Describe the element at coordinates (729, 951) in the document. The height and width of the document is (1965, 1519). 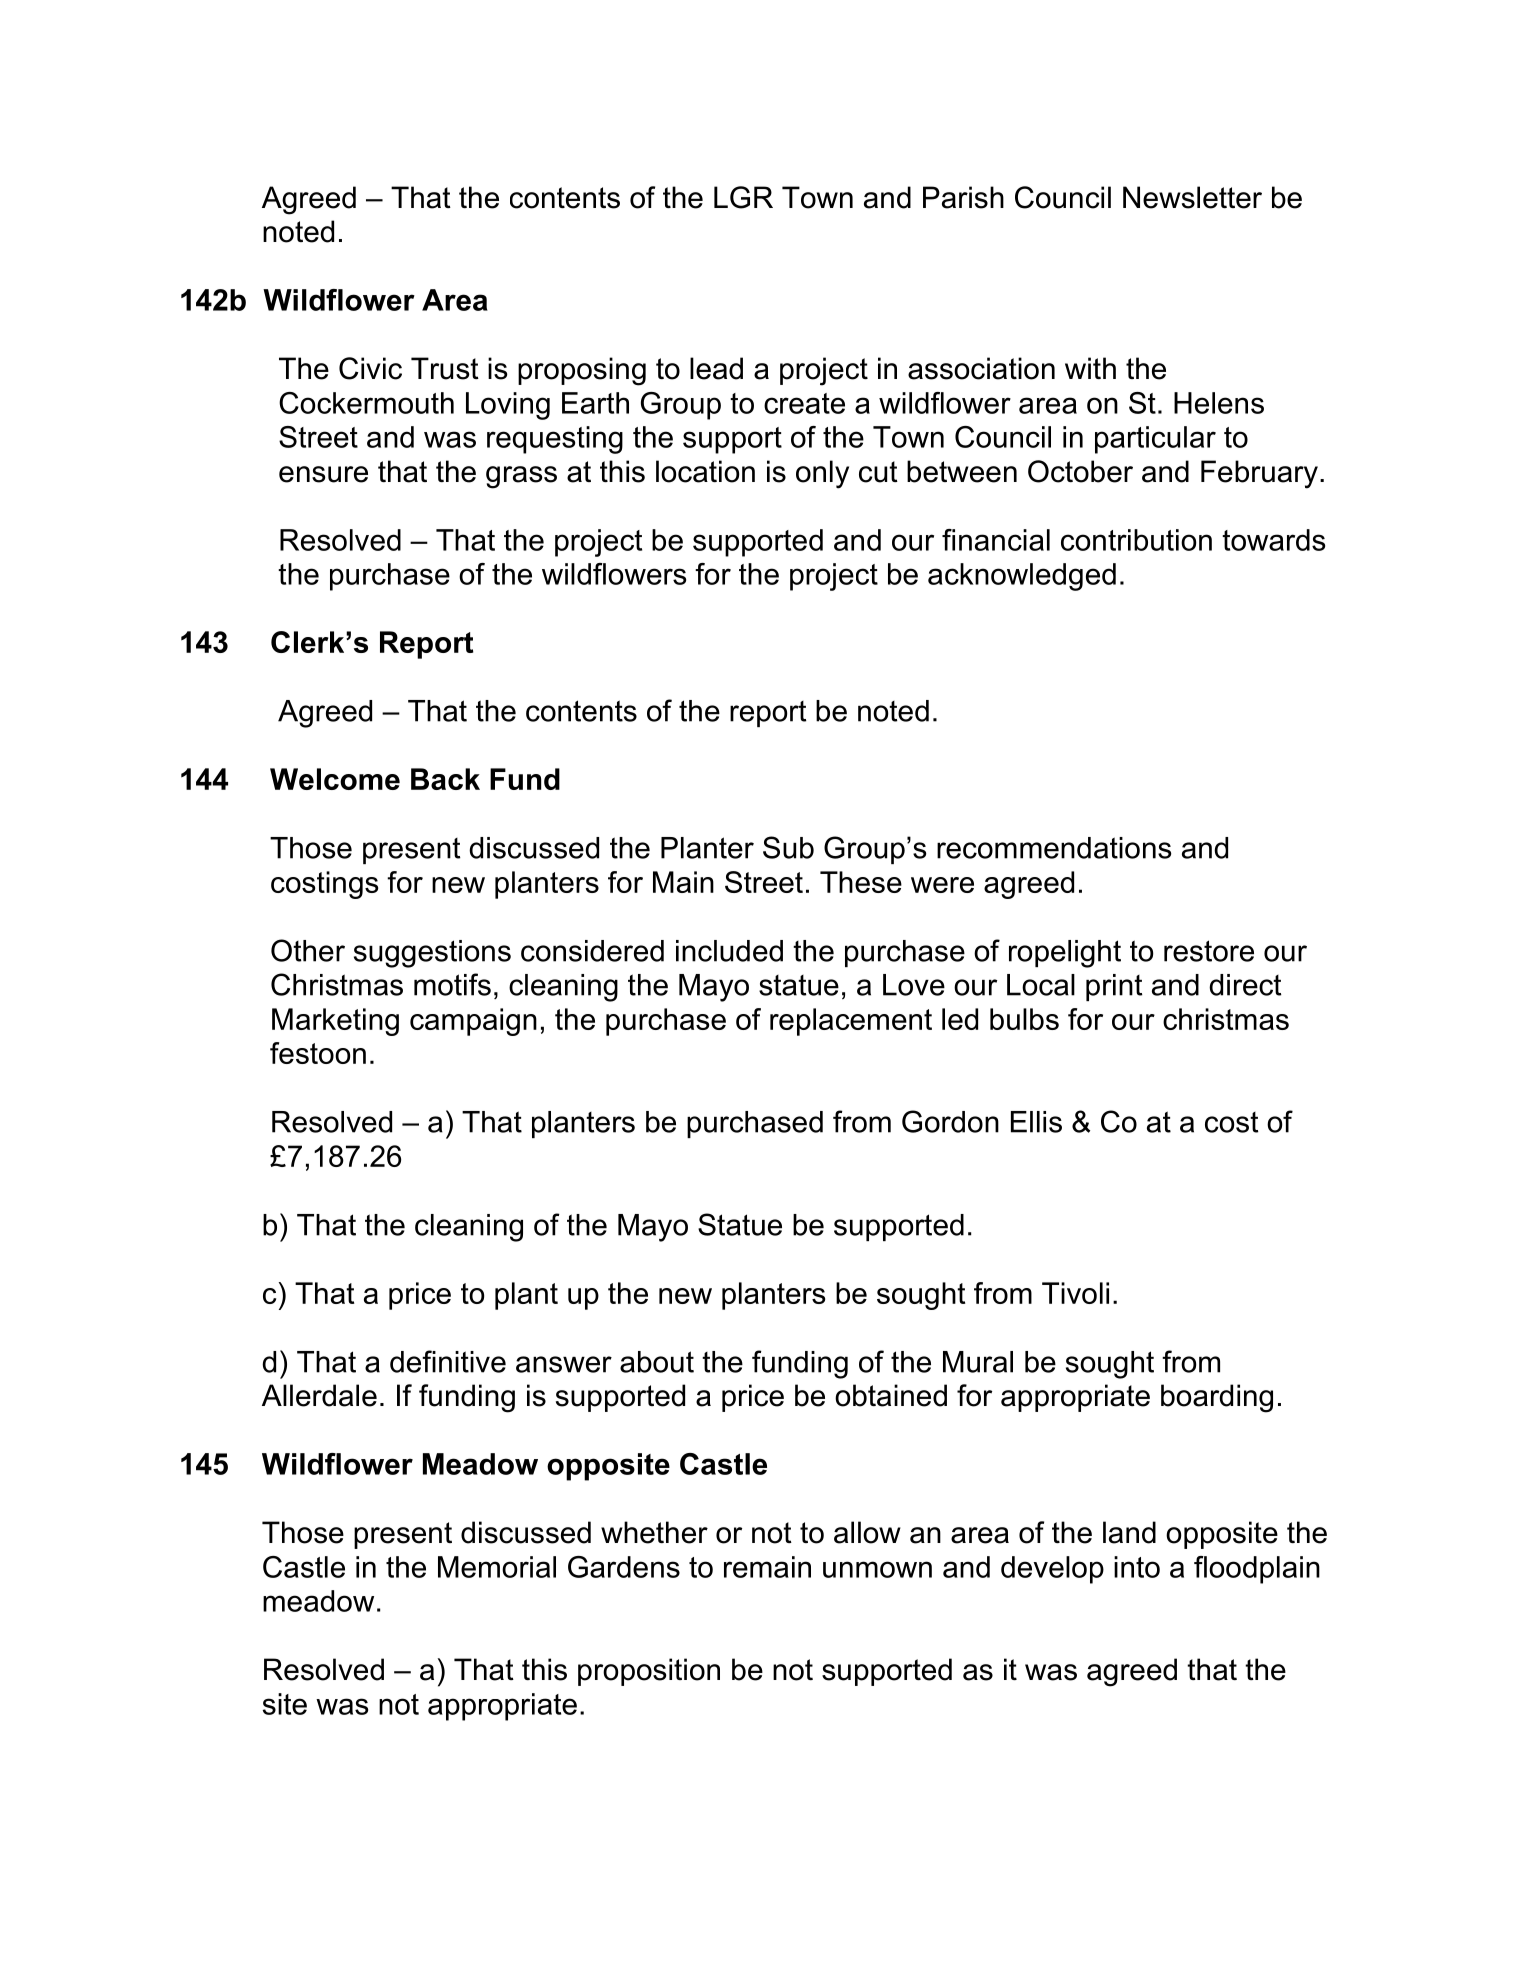
I see `included` at that location.
